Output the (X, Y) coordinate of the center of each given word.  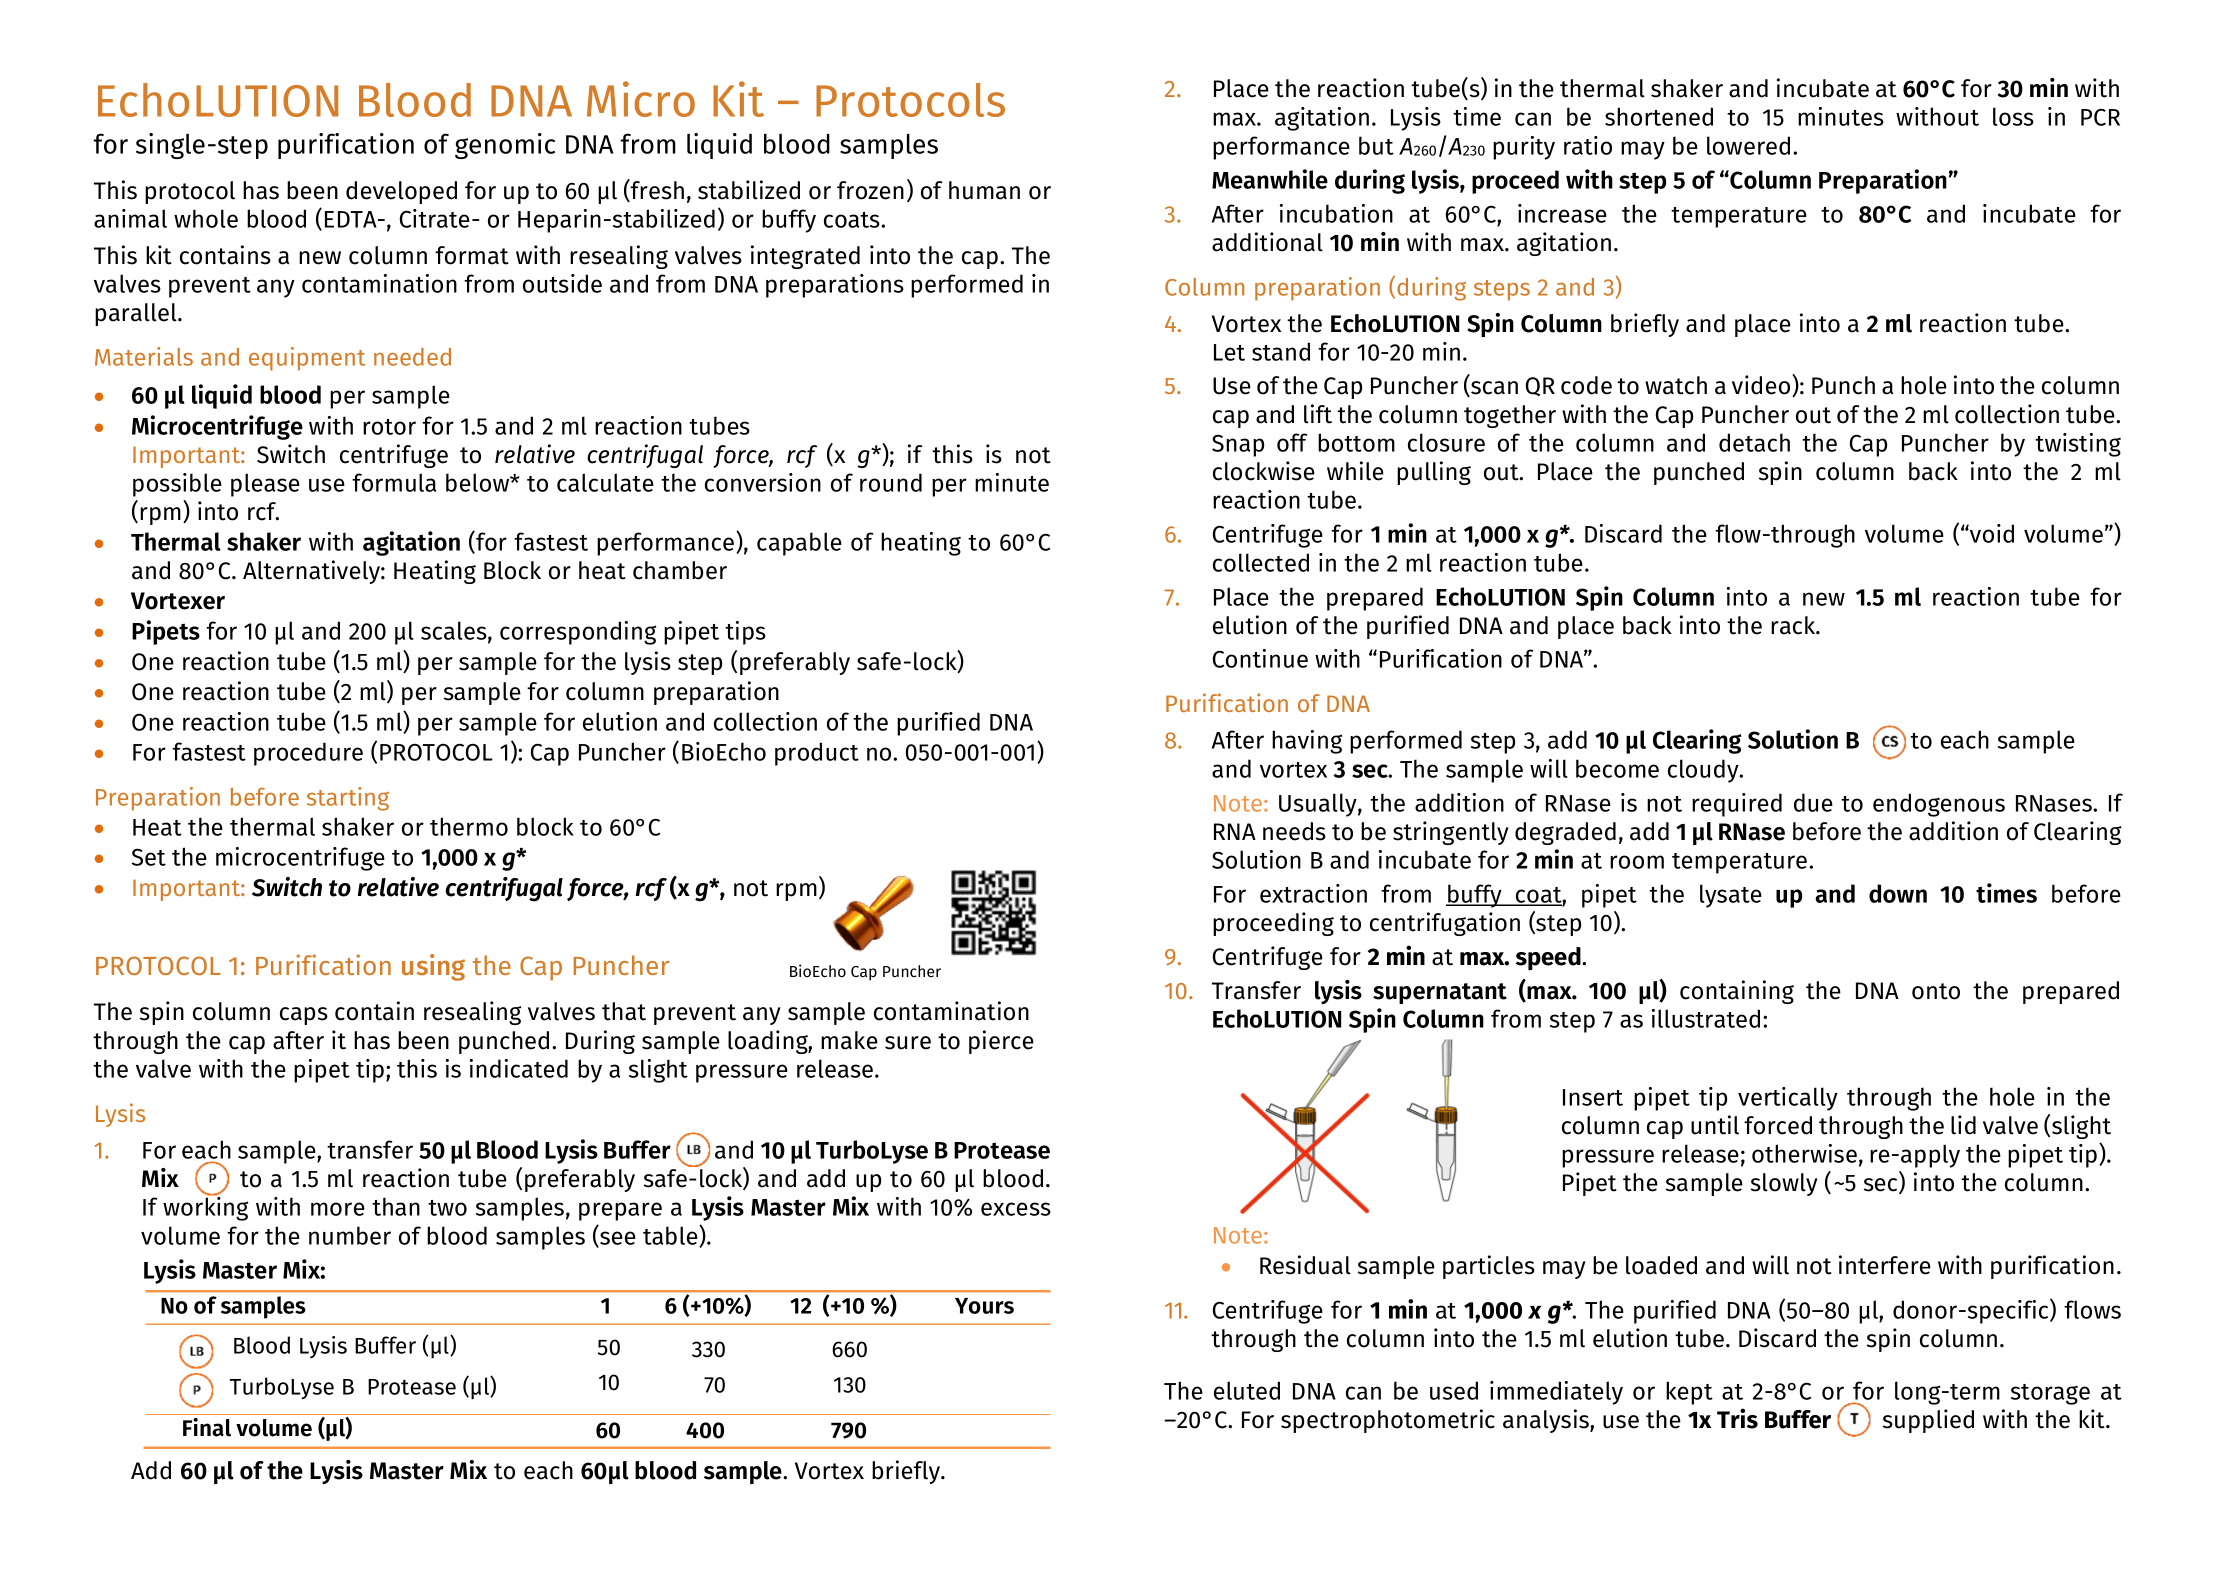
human (984, 190)
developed (401, 192)
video (1762, 385)
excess (1016, 1209)
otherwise (1804, 1153)
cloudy (1704, 771)
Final (207, 1427)
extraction (1313, 893)
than (396, 1206)
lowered (1748, 145)
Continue (1260, 658)
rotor (389, 427)
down (1898, 893)
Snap (1238, 446)
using (433, 967)
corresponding (578, 633)
